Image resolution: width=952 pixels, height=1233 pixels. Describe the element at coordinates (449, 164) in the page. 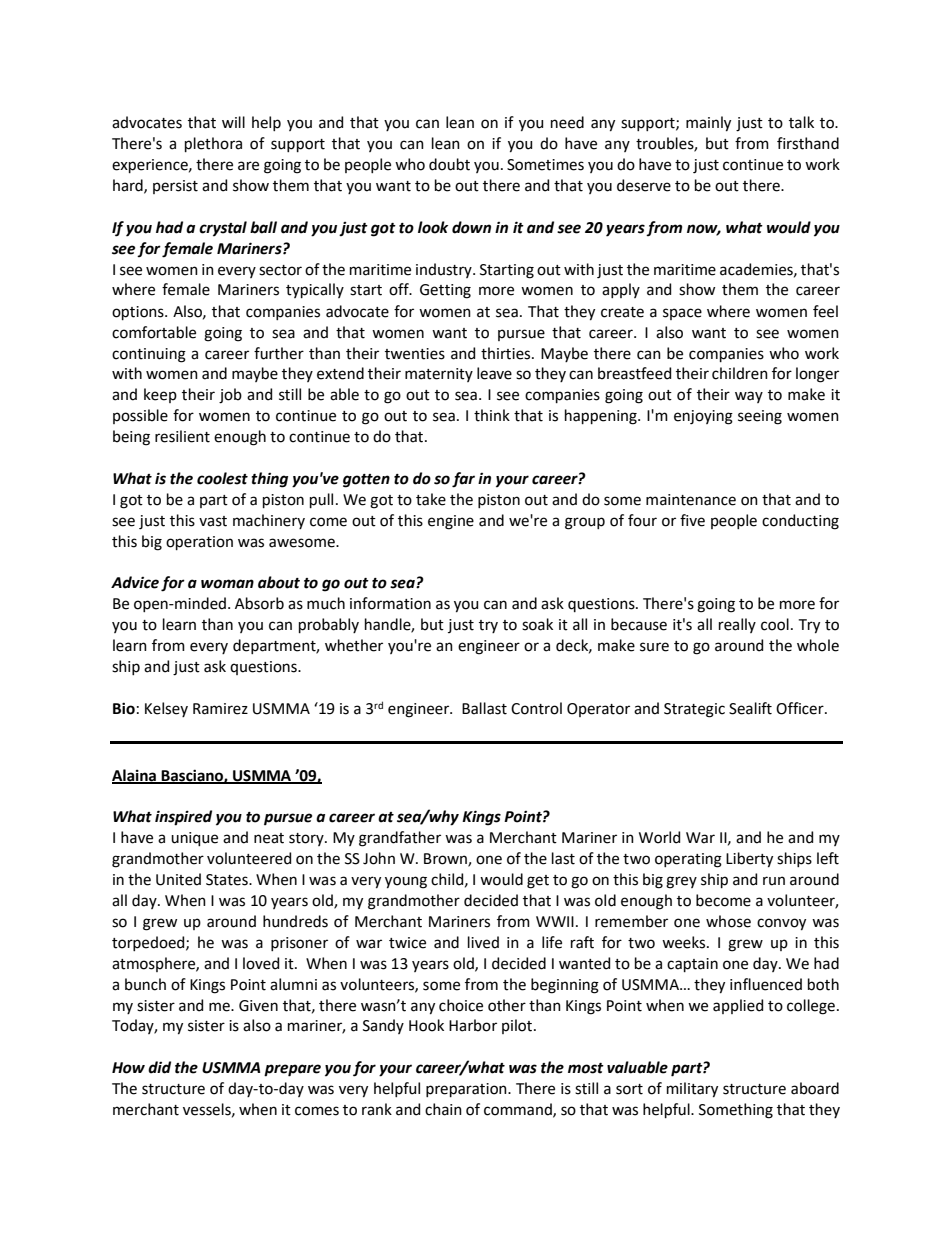

I see `doubt` at that location.
